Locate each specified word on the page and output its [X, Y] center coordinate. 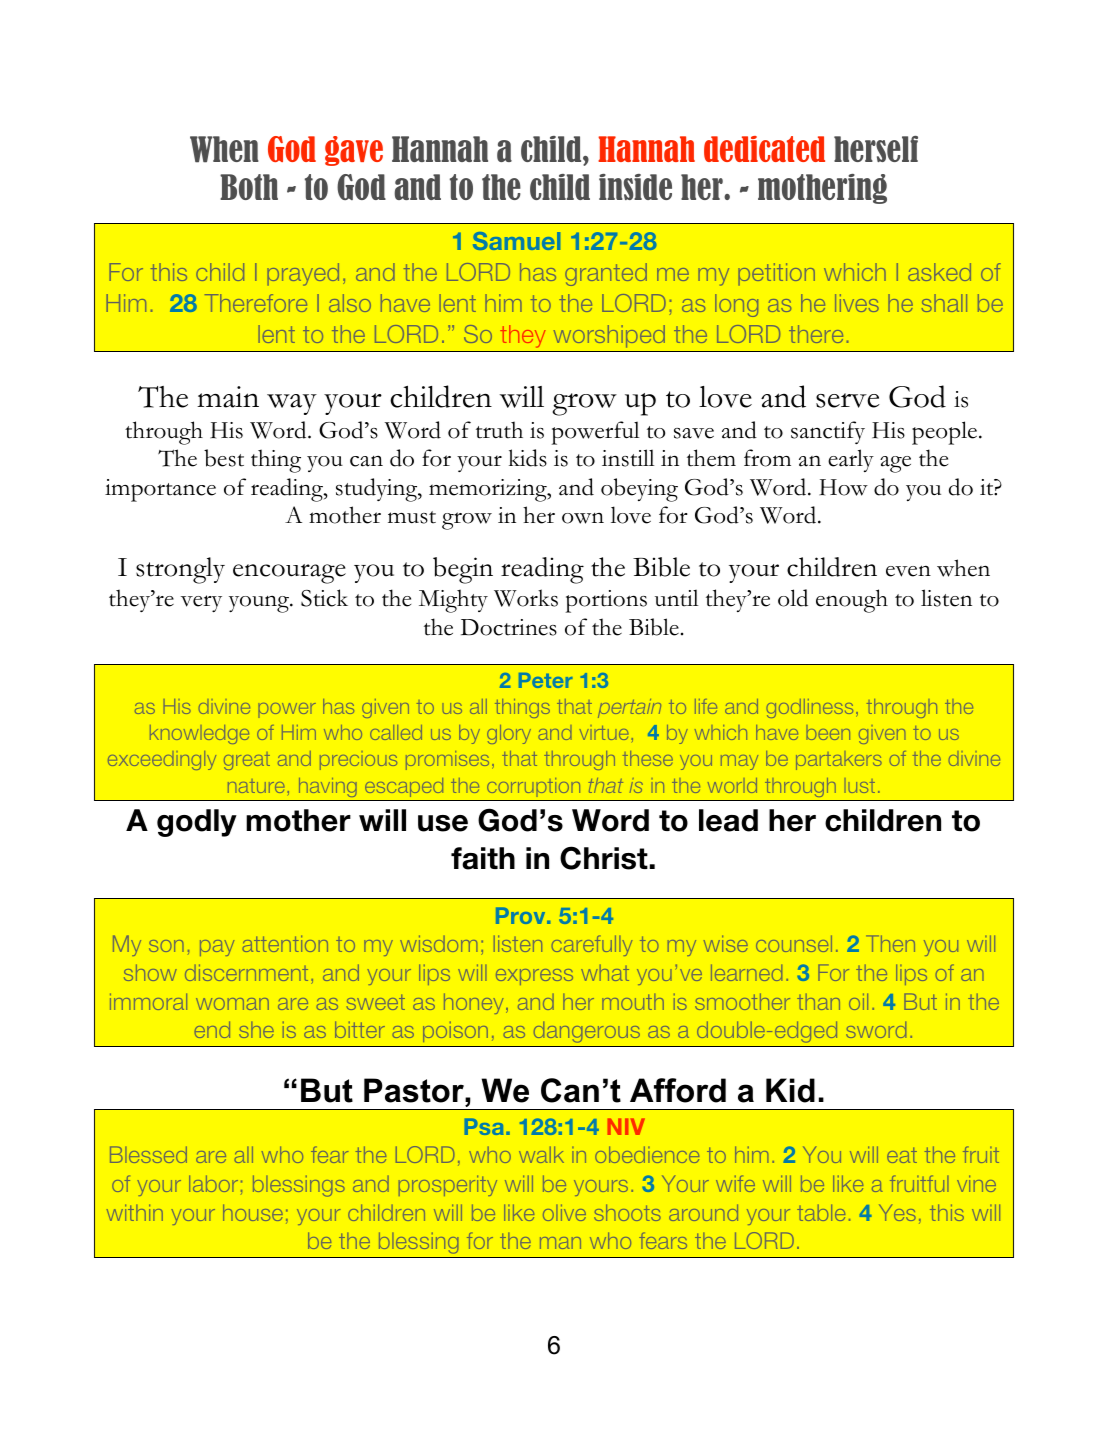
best [224, 458]
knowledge [199, 734]
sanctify [828, 432]
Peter [545, 680]
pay [217, 948]
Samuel [516, 241]
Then [890, 943]
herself [876, 149]
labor [213, 1183]
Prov [522, 915]
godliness [809, 708]
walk [541, 1154]
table [821, 1212]
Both [249, 187]
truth [499, 430]
